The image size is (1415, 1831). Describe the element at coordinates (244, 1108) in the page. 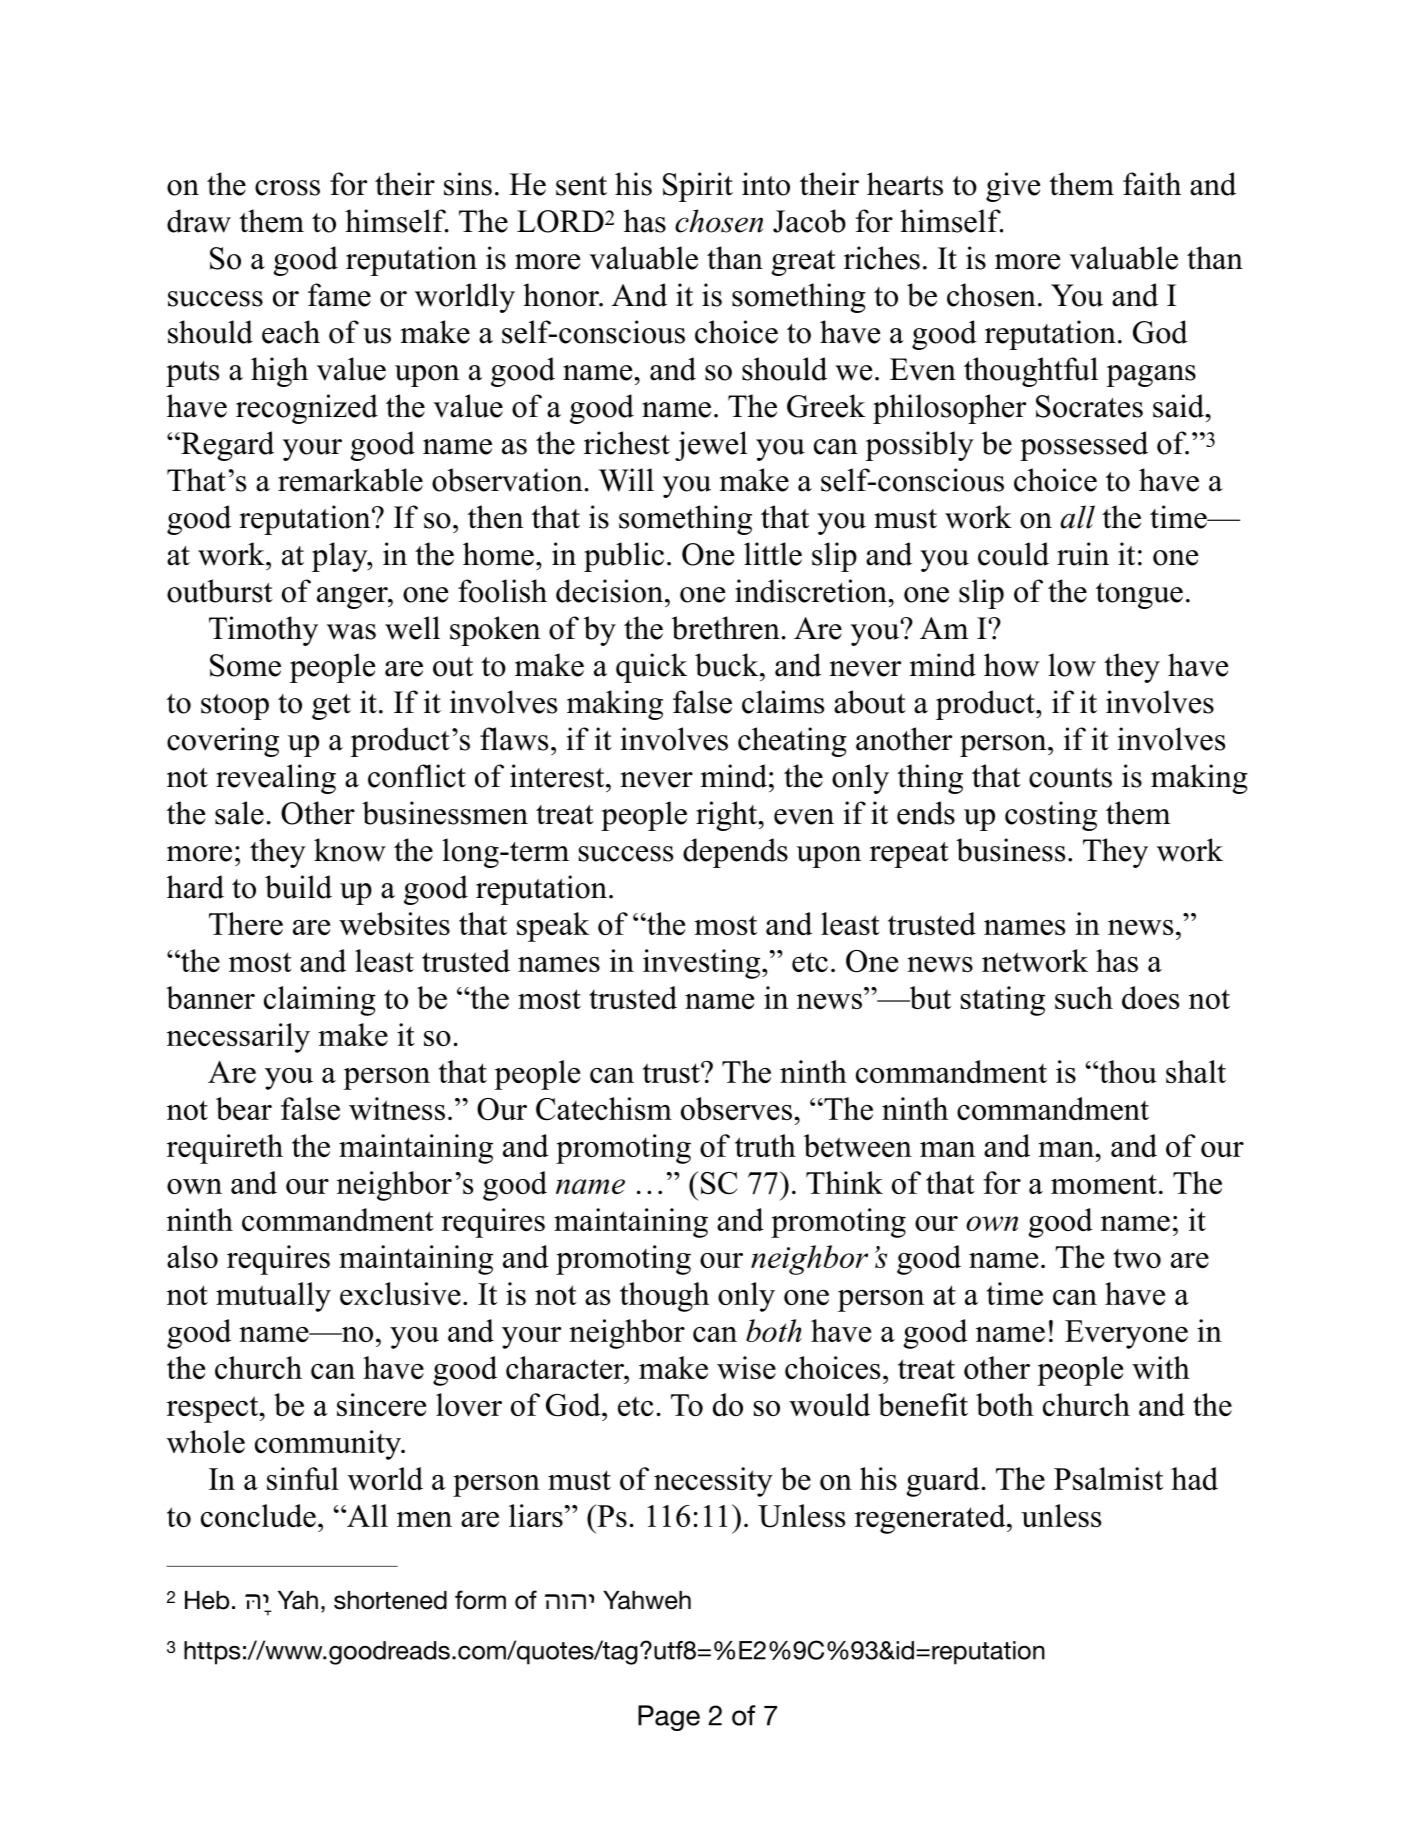

I see `bear` at that location.
